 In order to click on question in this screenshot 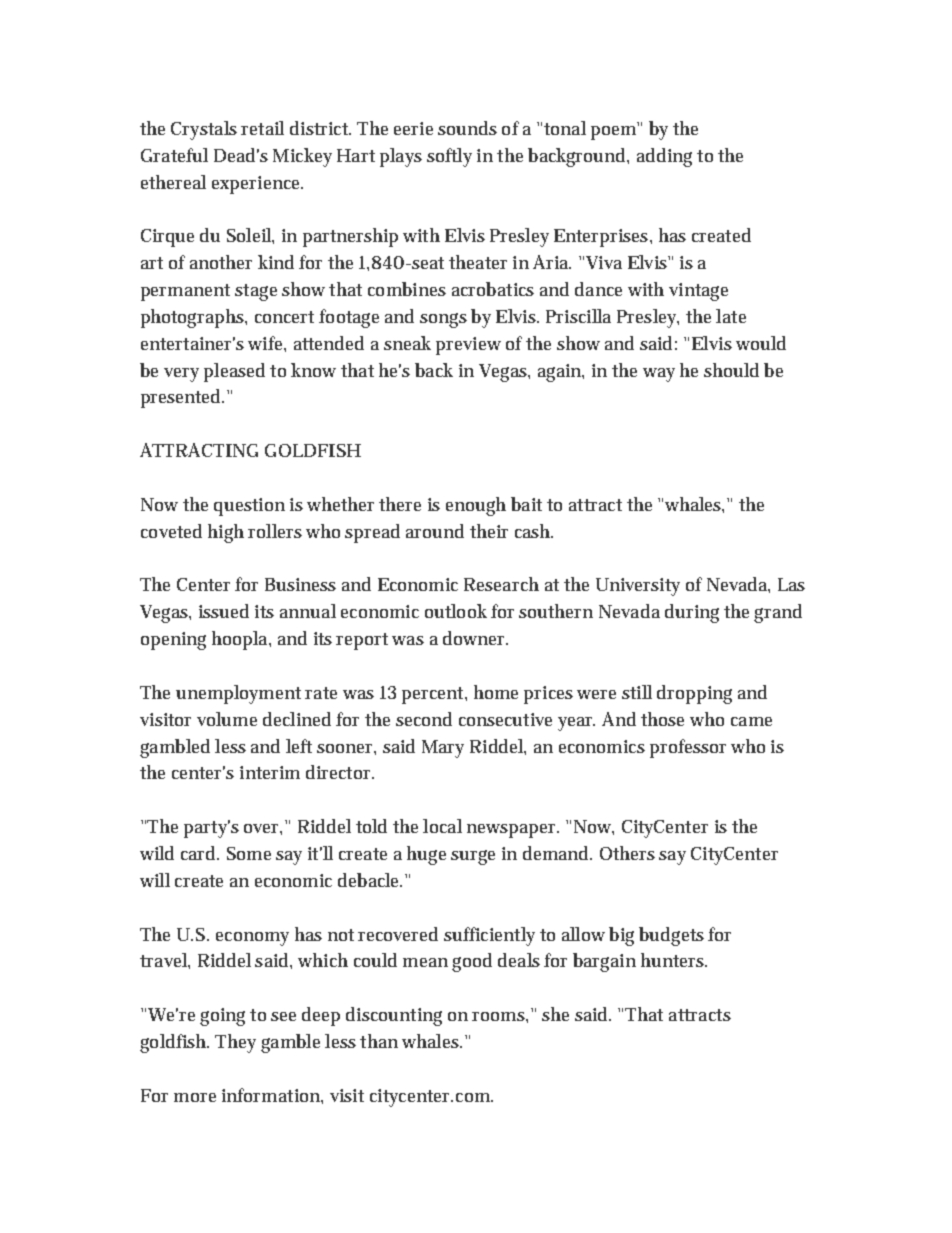, I will do `click(249, 507)`.
